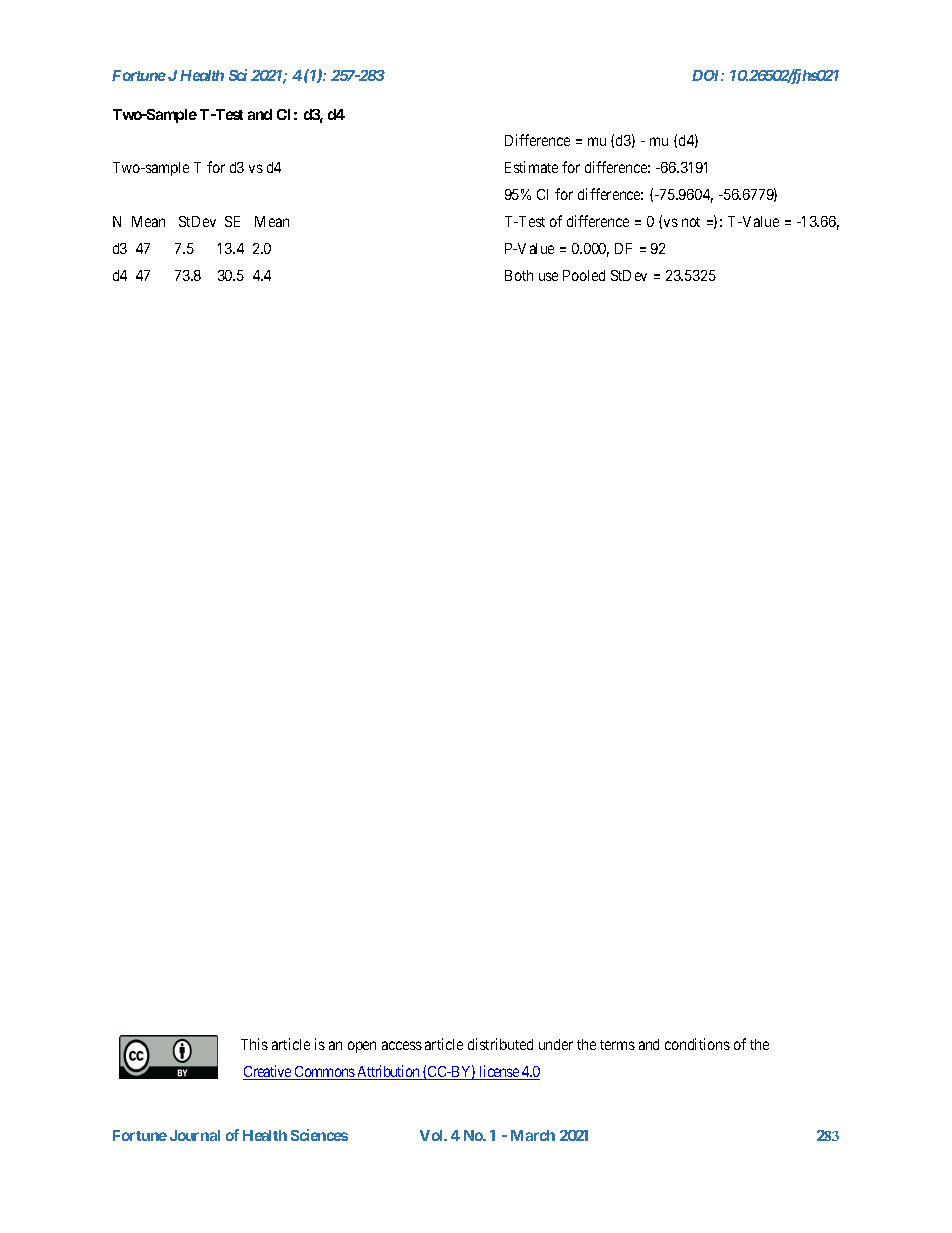 Image resolution: width=952 pixels, height=1233 pixels. Describe the element at coordinates (432, 1135) in the document. I see `Vol` at that location.
